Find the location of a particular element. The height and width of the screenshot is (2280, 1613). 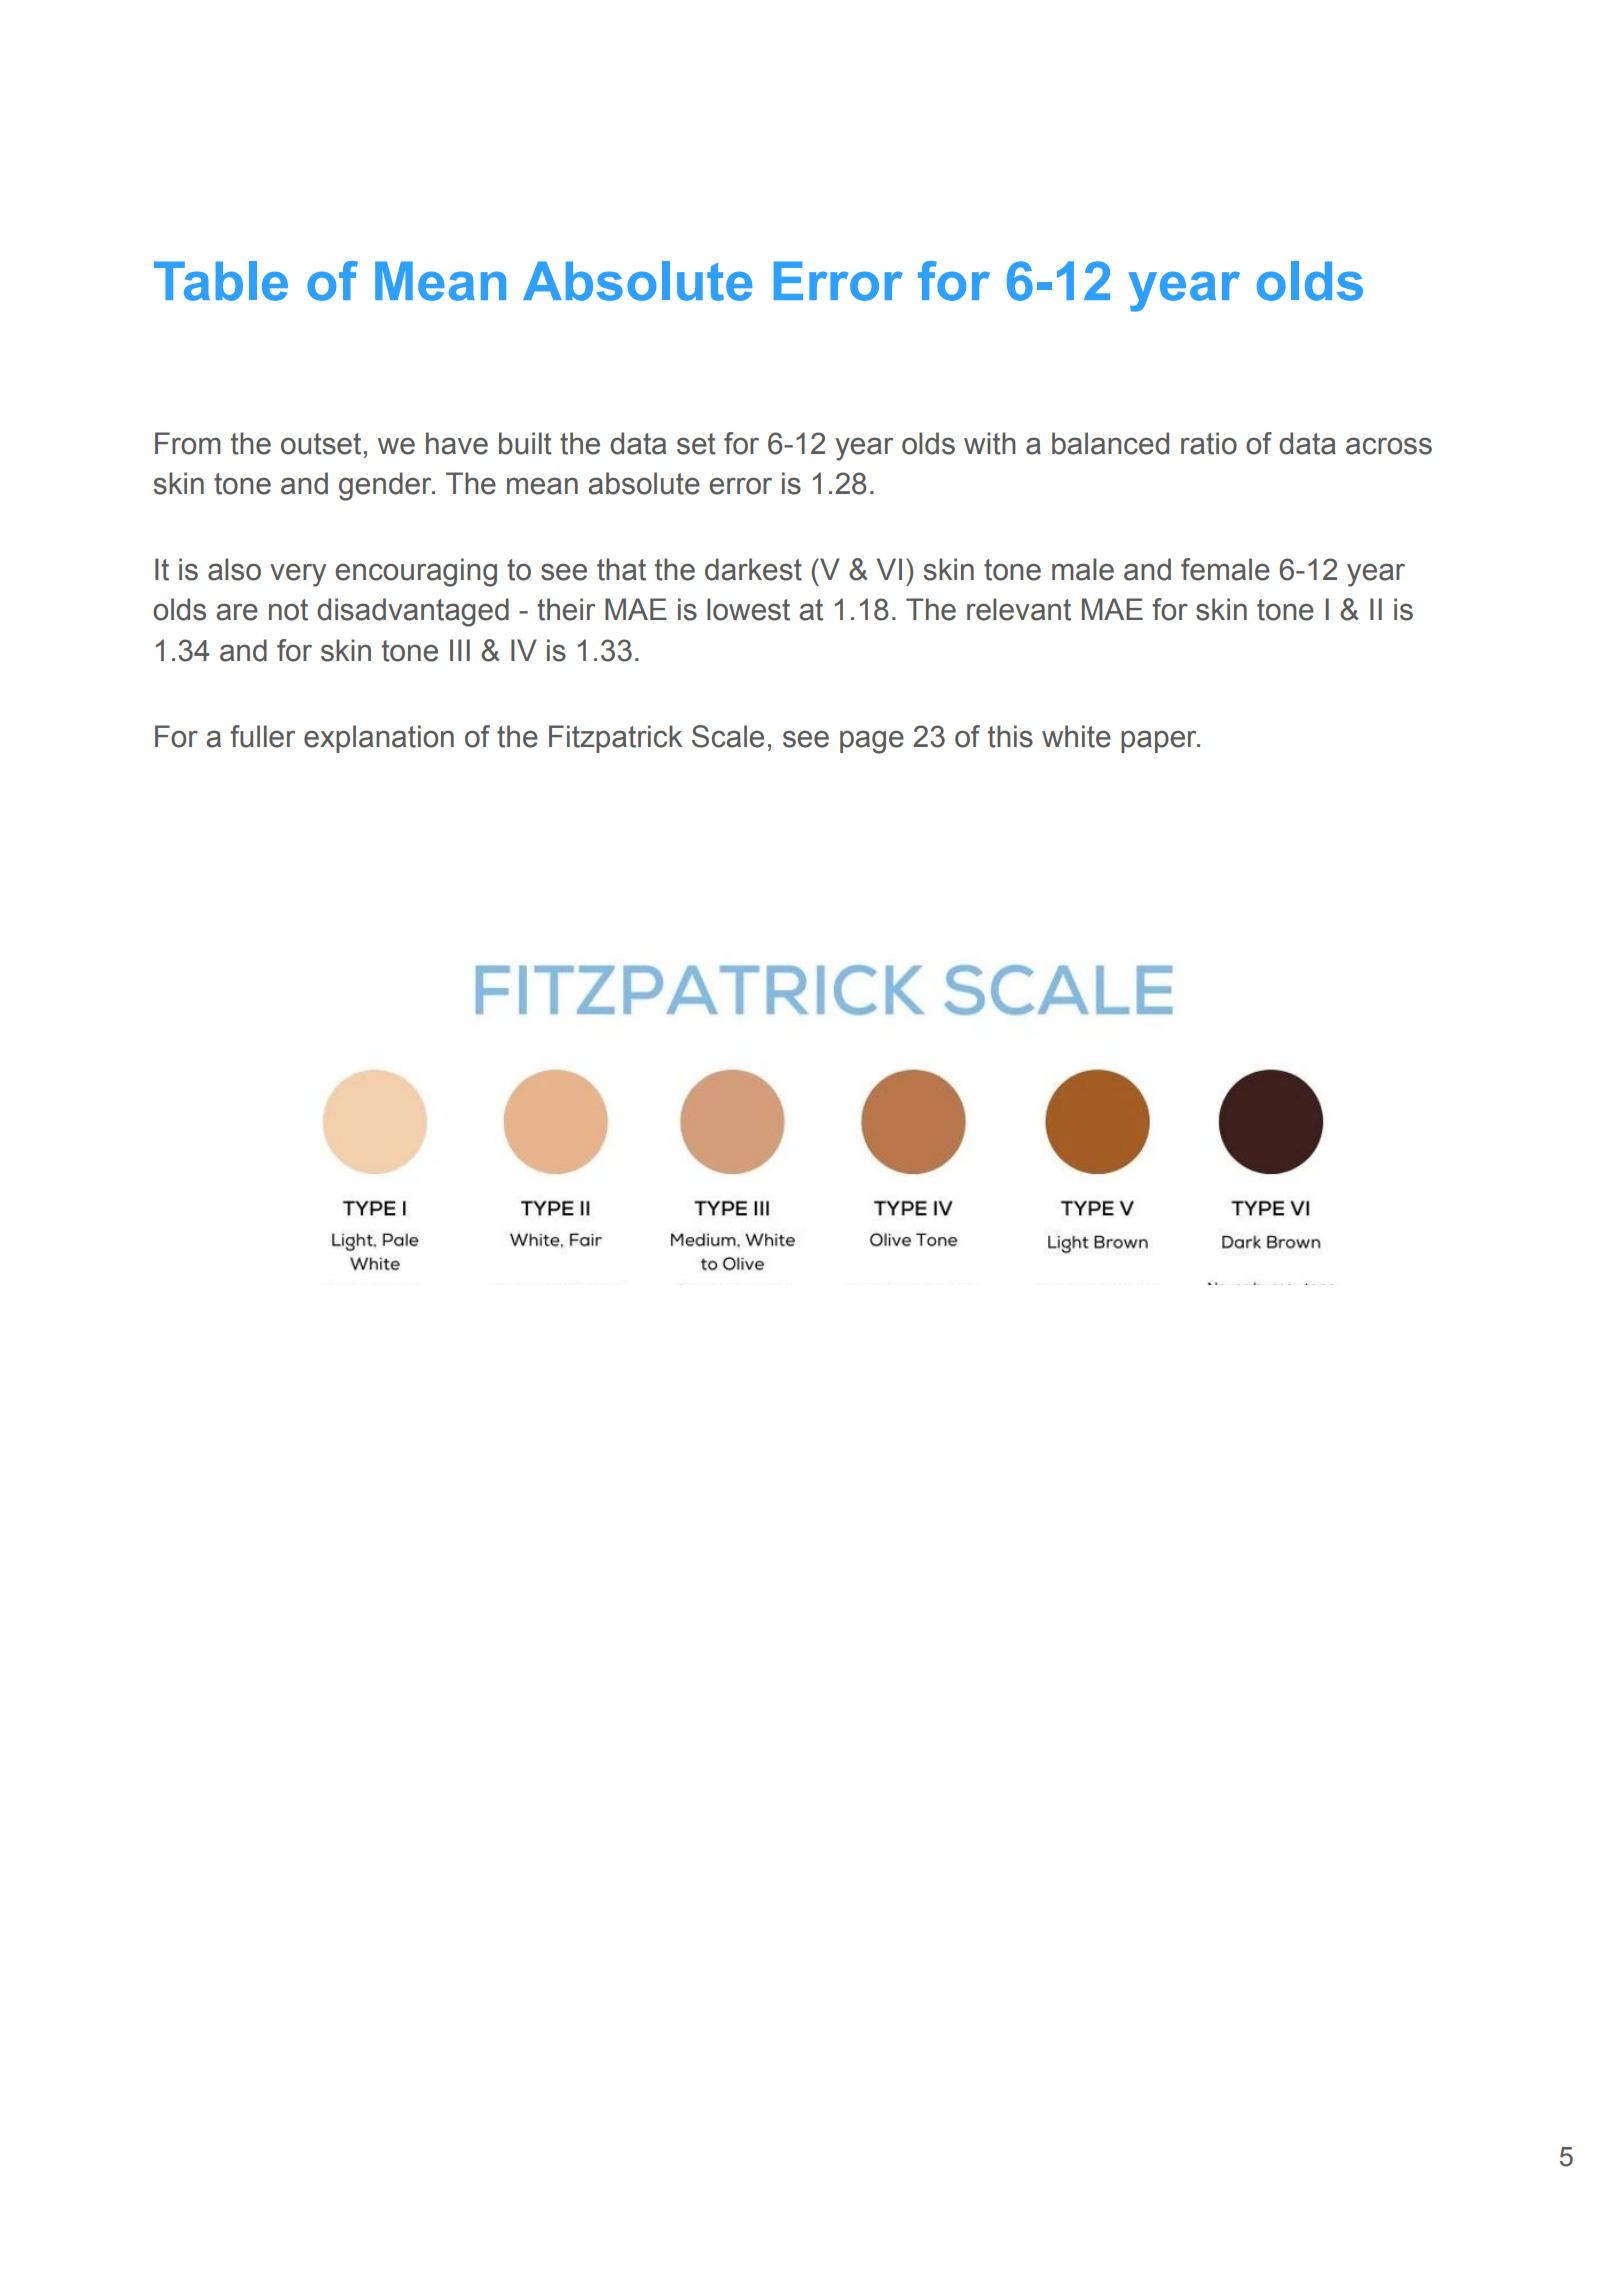

ratio is located at coordinates (1209, 443).
